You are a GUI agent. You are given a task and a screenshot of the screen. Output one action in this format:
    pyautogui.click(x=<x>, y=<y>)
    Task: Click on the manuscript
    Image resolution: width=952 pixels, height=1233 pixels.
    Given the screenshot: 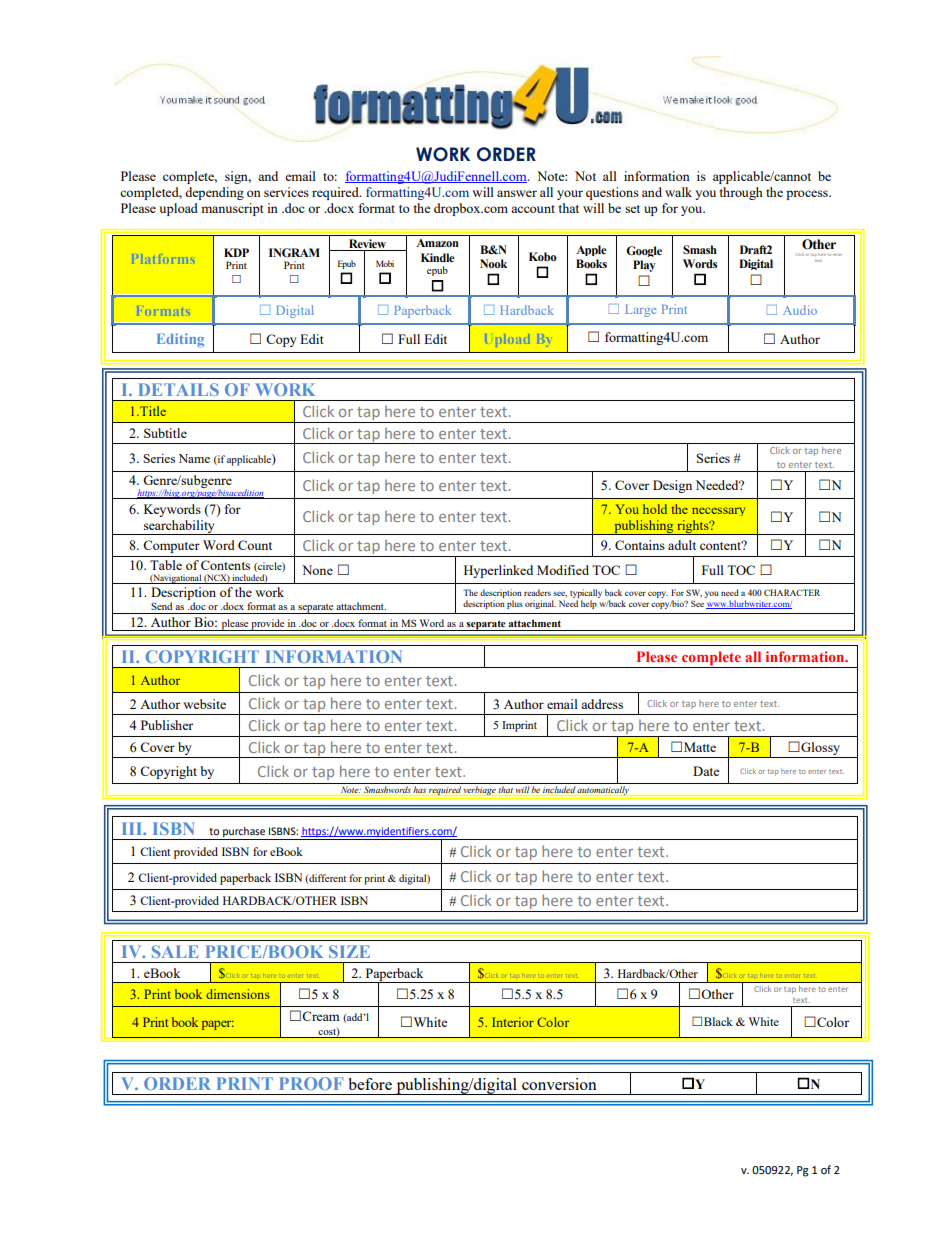 What is the action you would take?
    pyautogui.click(x=232, y=209)
